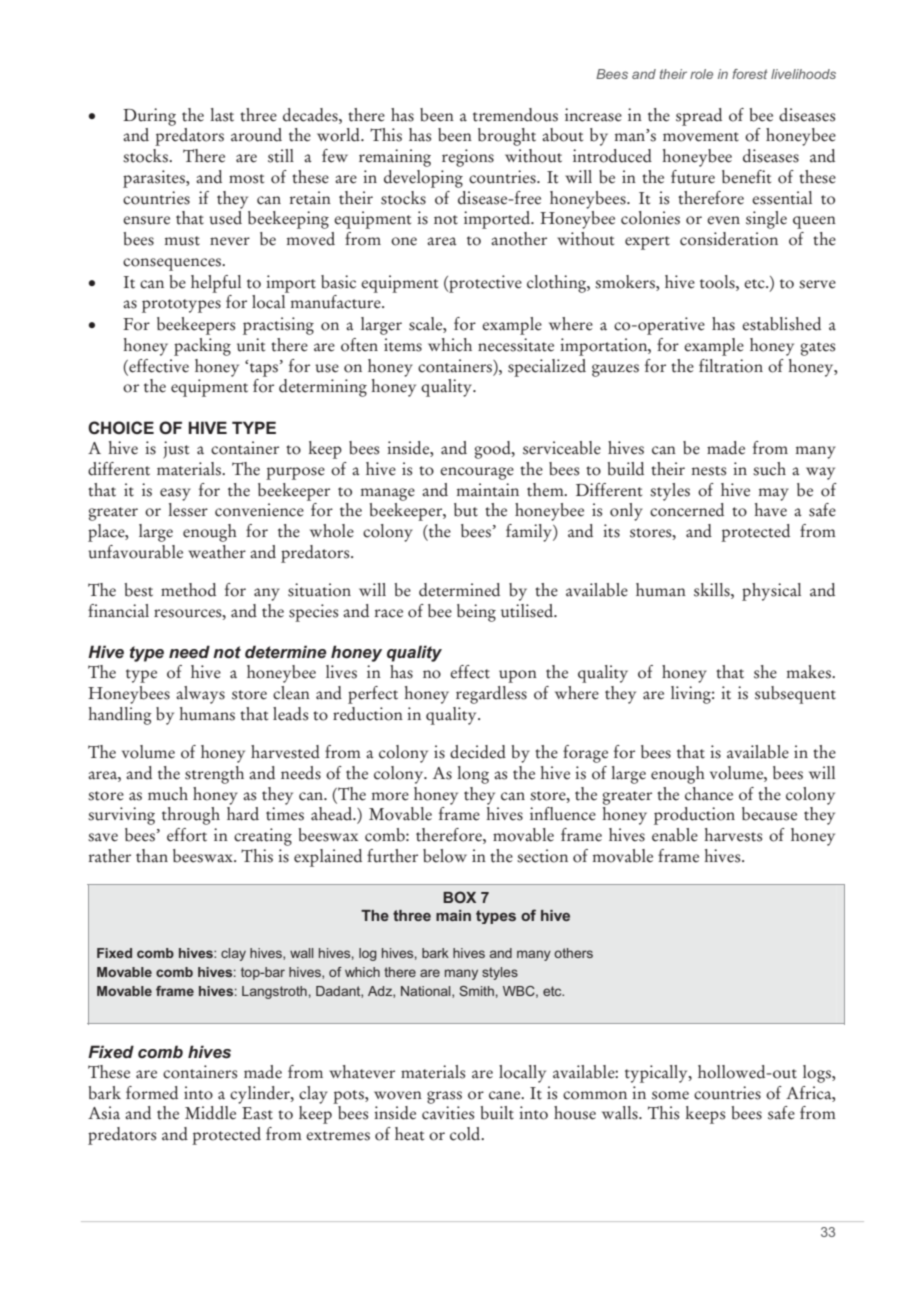 The height and width of the image is (1308, 924). What do you see at coordinates (222, 115) in the image?
I see `last` at bounding box center [222, 115].
